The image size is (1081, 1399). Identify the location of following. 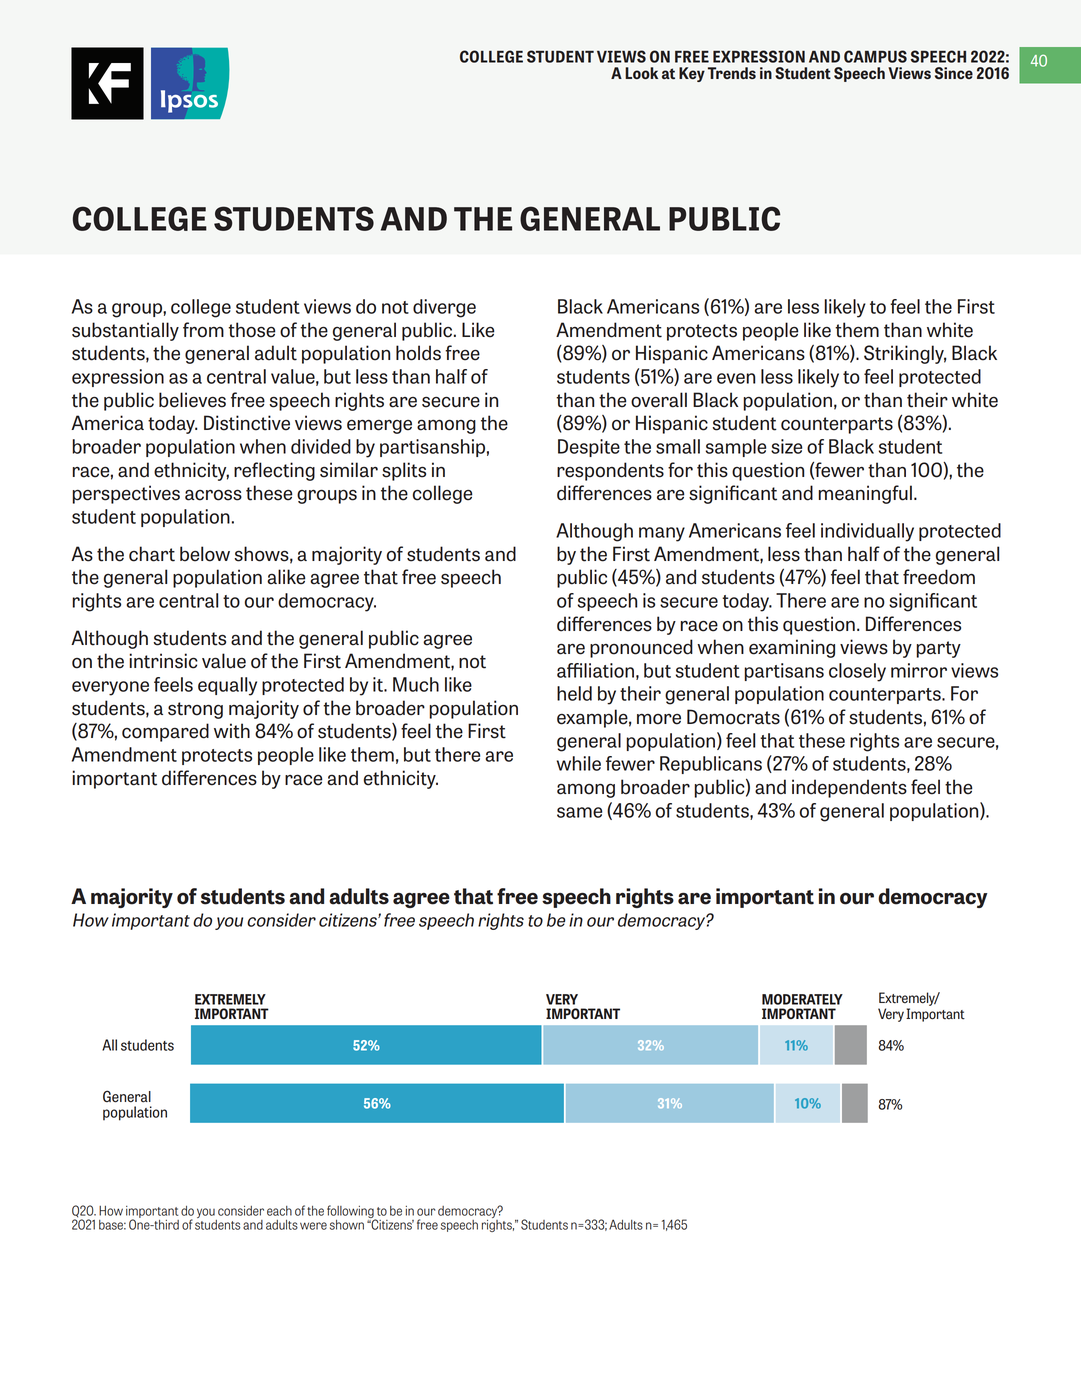
(351, 1212).
